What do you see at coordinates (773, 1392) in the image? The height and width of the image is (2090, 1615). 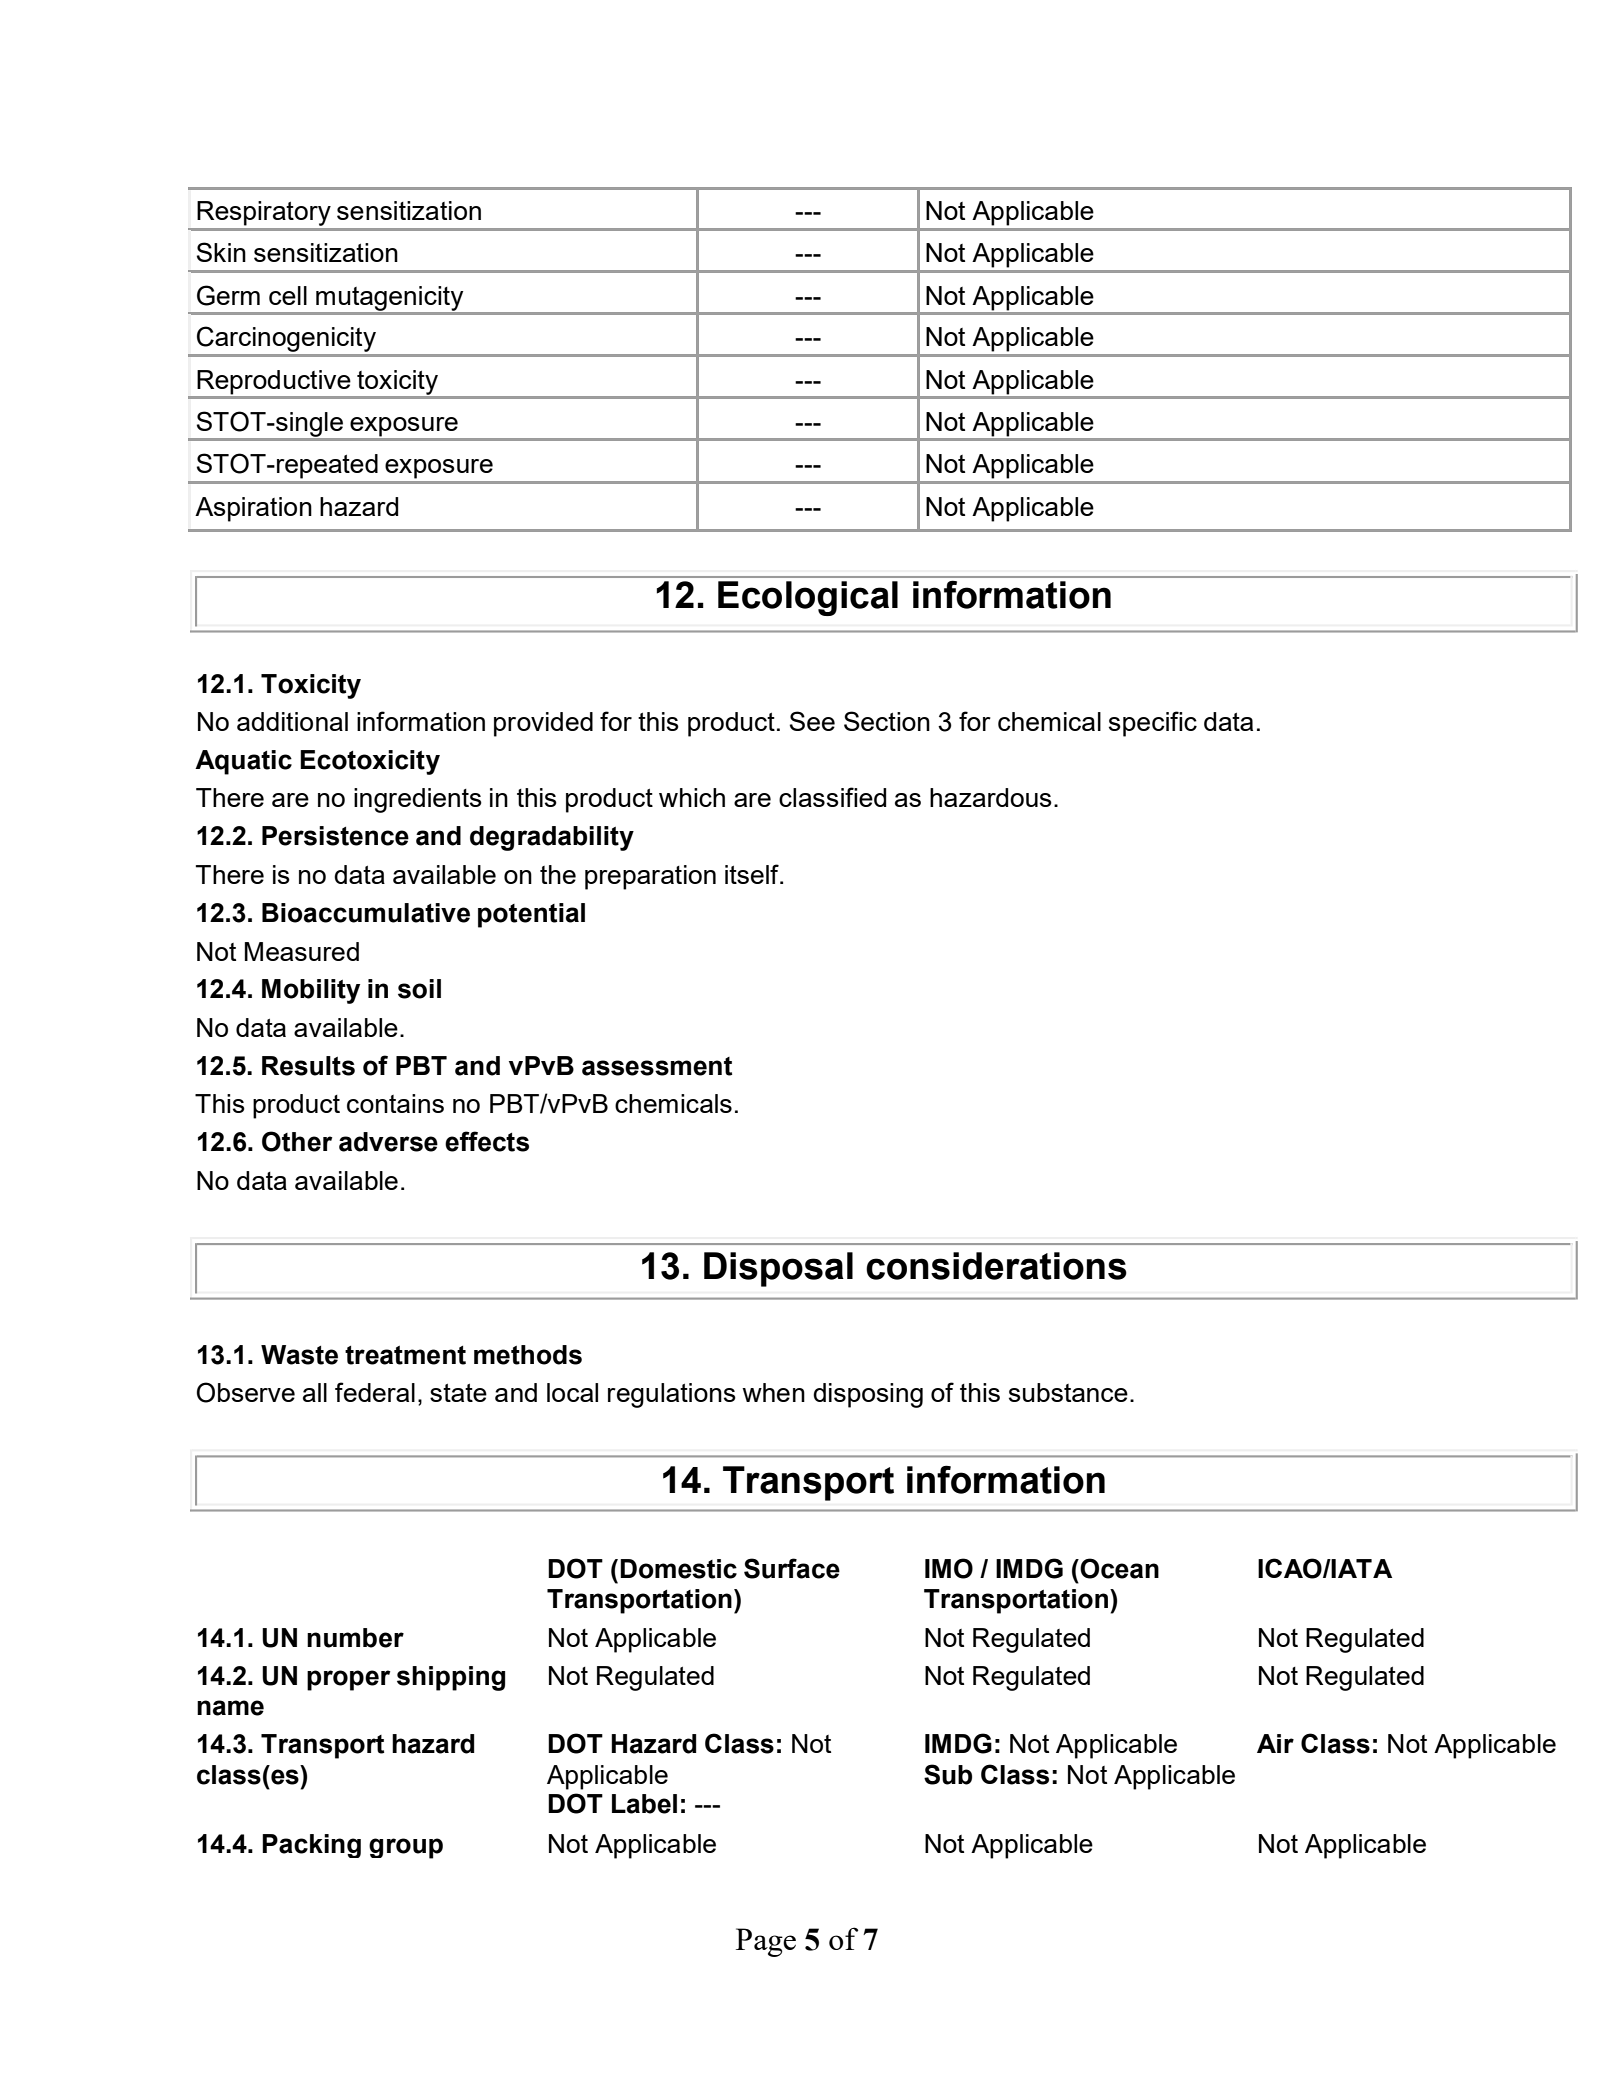 I see `when` at bounding box center [773, 1392].
